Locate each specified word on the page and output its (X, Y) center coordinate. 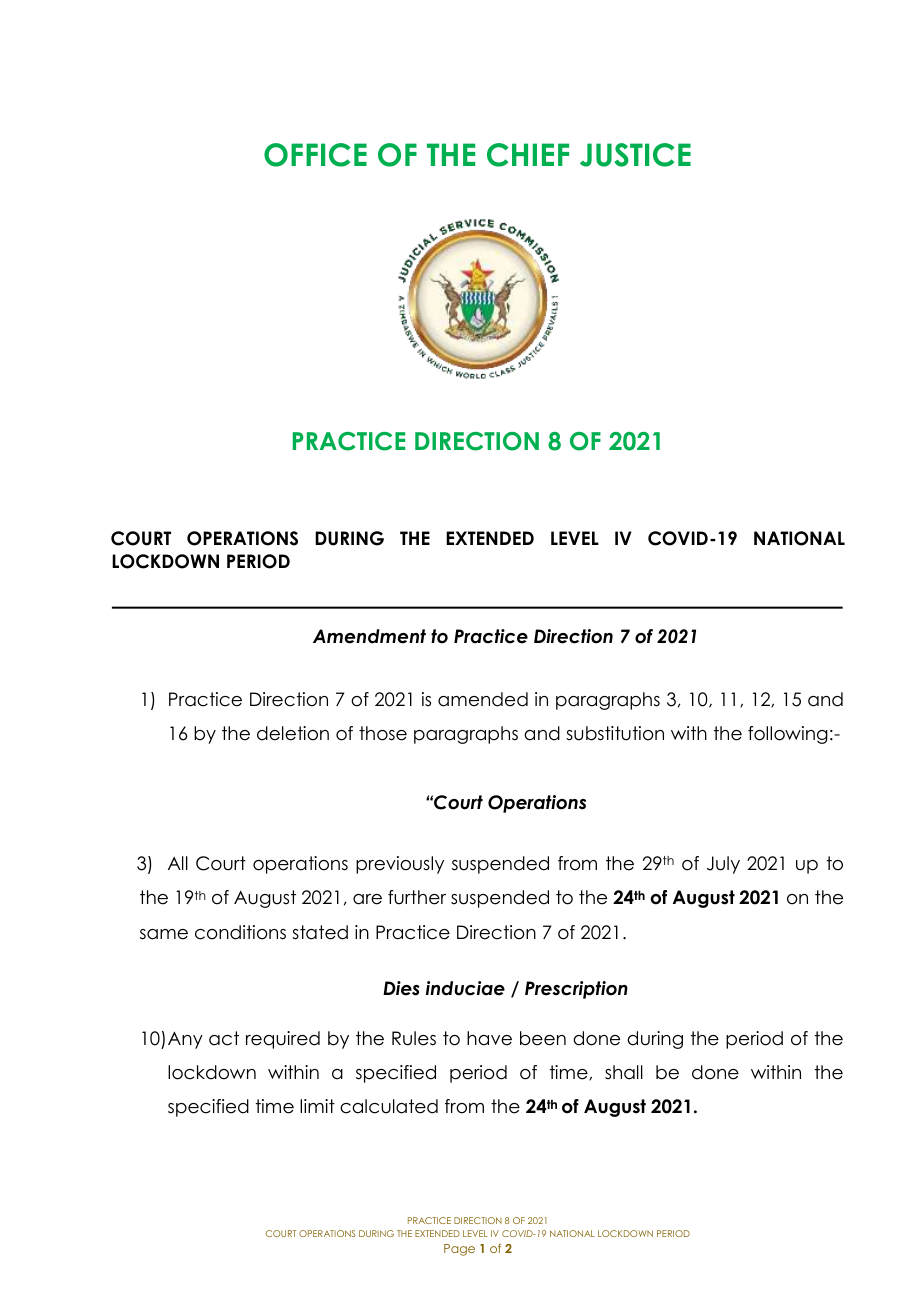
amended (483, 699)
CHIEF (528, 155)
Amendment (369, 636)
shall (624, 1072)
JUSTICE (635, 155)
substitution (615, 733)
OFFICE (315, 155)
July (723, 865)
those (383, 733)
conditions (240, 932)
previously (400, 865)
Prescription (576, 990)
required (283, 1040)
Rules (414, 1038)
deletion (293, 733)
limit (317, 1106)
